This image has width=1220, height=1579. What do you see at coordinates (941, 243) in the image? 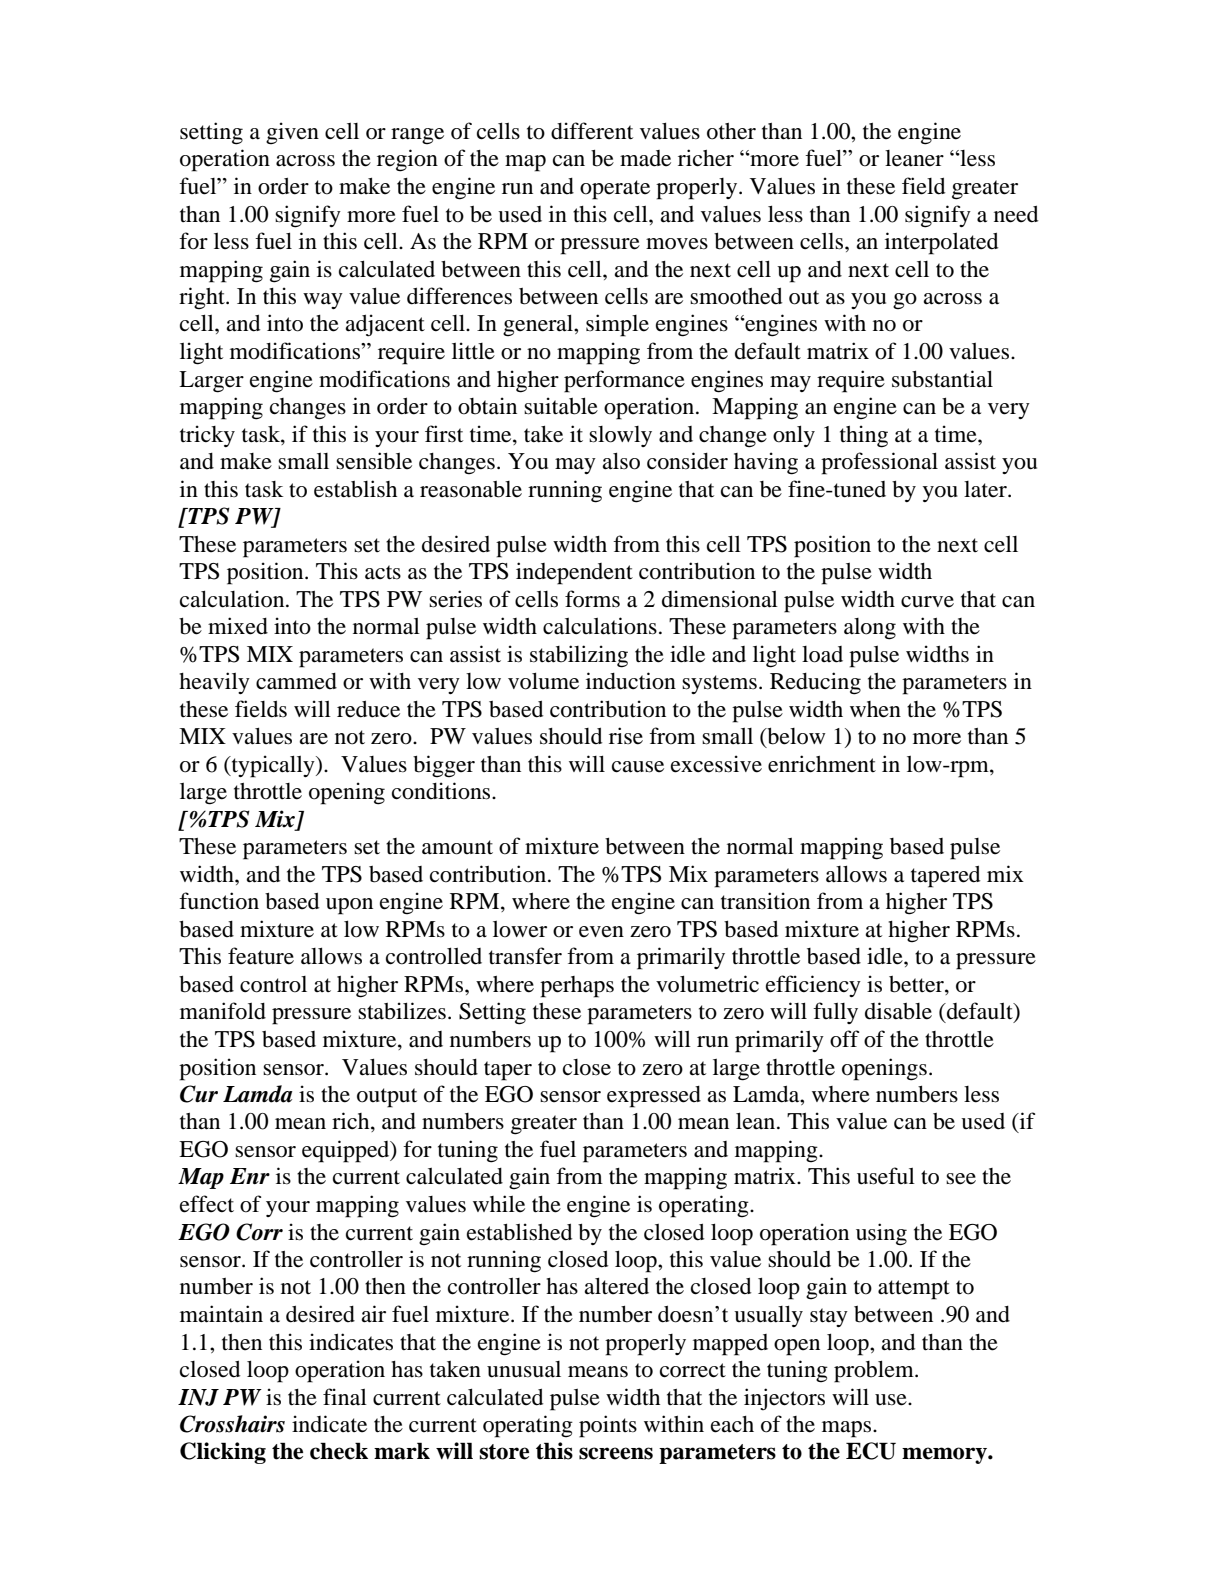
I see `interpolated` at bounding box center [941, 243].
